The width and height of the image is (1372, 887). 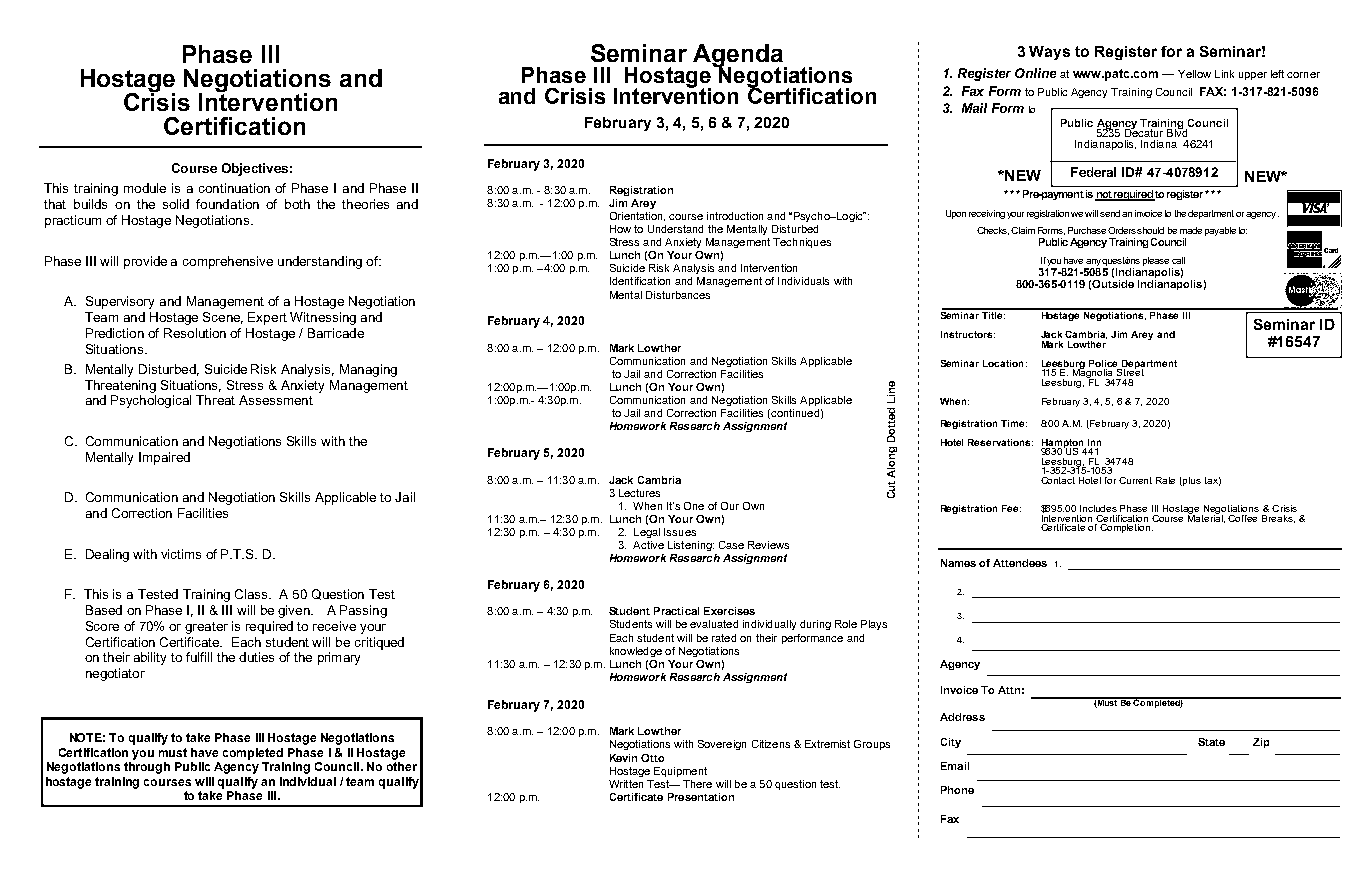 What do you see at coordinates (234, 188) in the image?
I see `continuation` at bounding box center [234, 188].
